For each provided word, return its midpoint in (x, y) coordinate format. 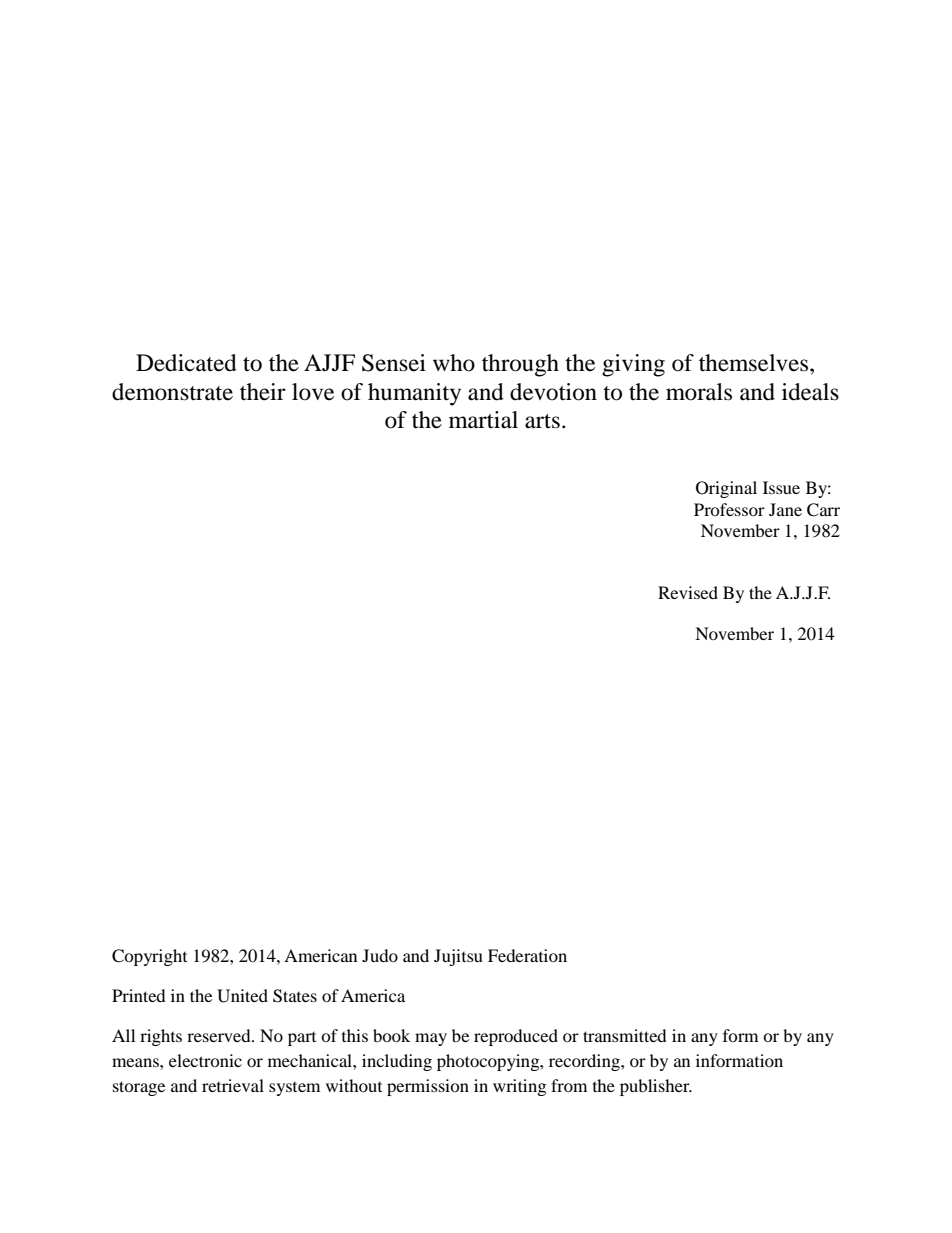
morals (699, 392)
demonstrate (172, 392)
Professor (729, 509)
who (454, 363)
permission (428, 1087)
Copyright (149, 957)
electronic (205, 1060)
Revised (688, 592)
